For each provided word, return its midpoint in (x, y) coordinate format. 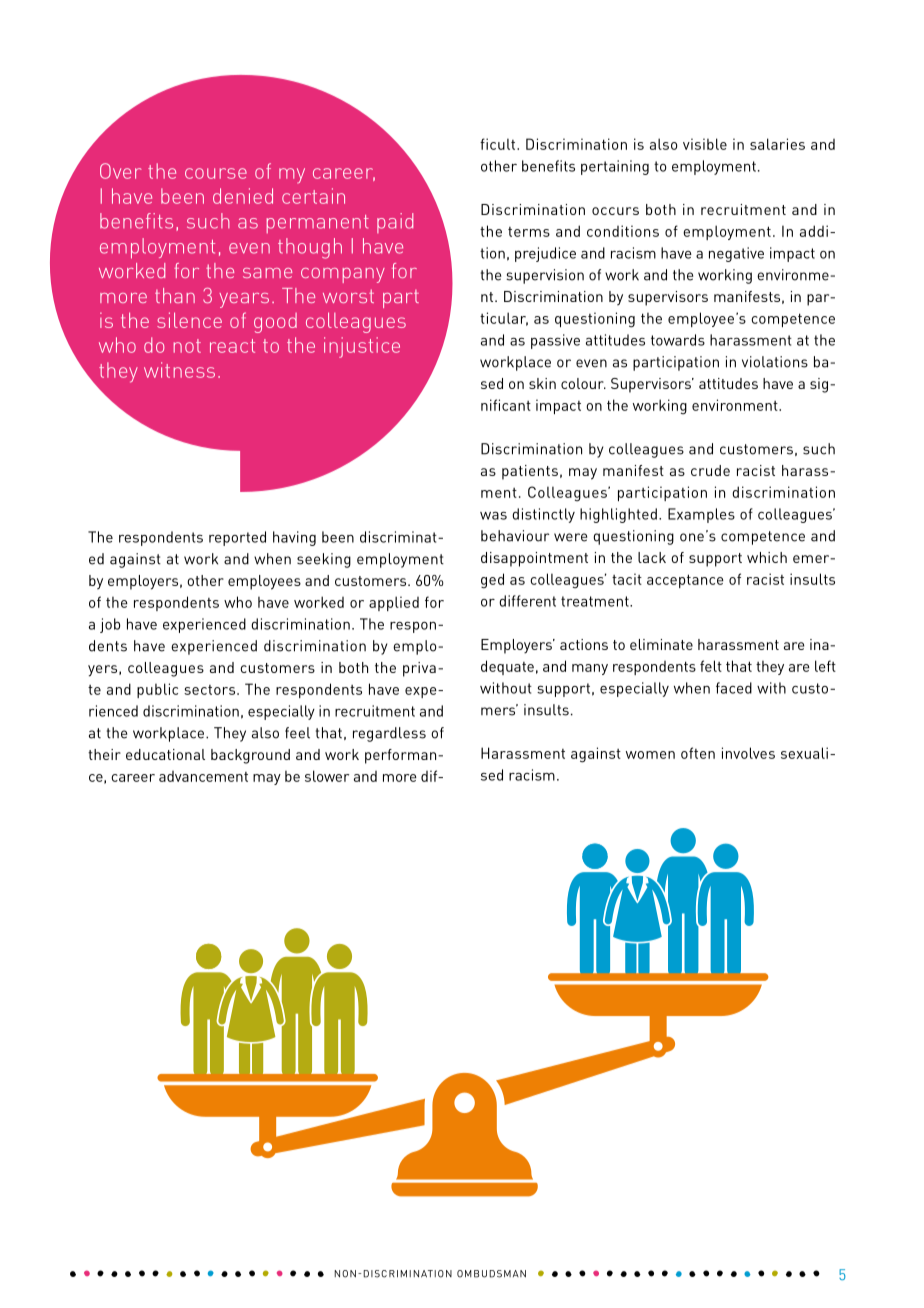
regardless (389, 734)
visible (705, 144)
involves (748, 753)
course (216, 173)
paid (395, 223)
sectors (211, 690)
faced (734, 688)
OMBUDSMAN (491, 1274)
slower (327, 776)
